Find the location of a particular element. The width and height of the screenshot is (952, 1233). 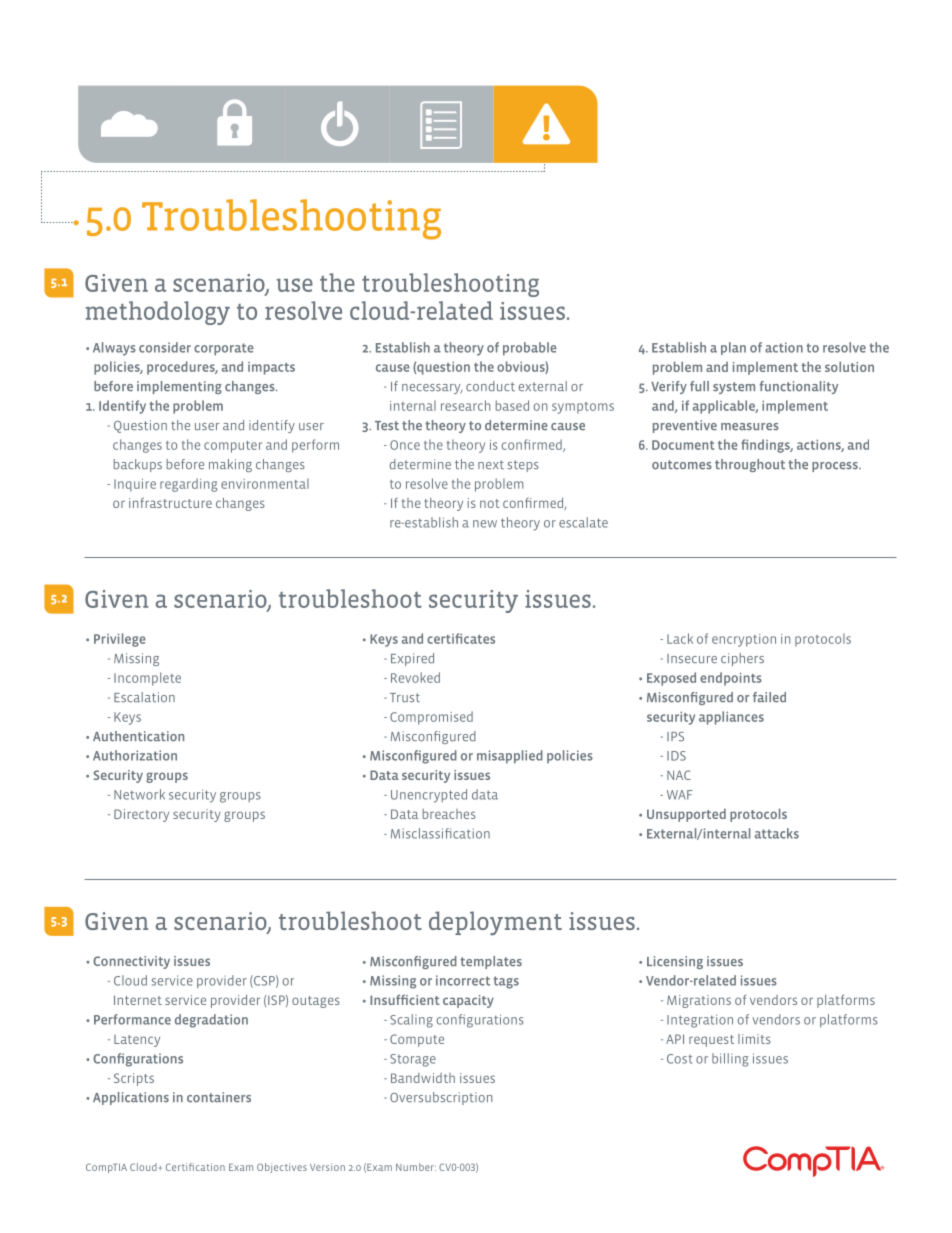

Certification is located at coordinates (195, 1167).
